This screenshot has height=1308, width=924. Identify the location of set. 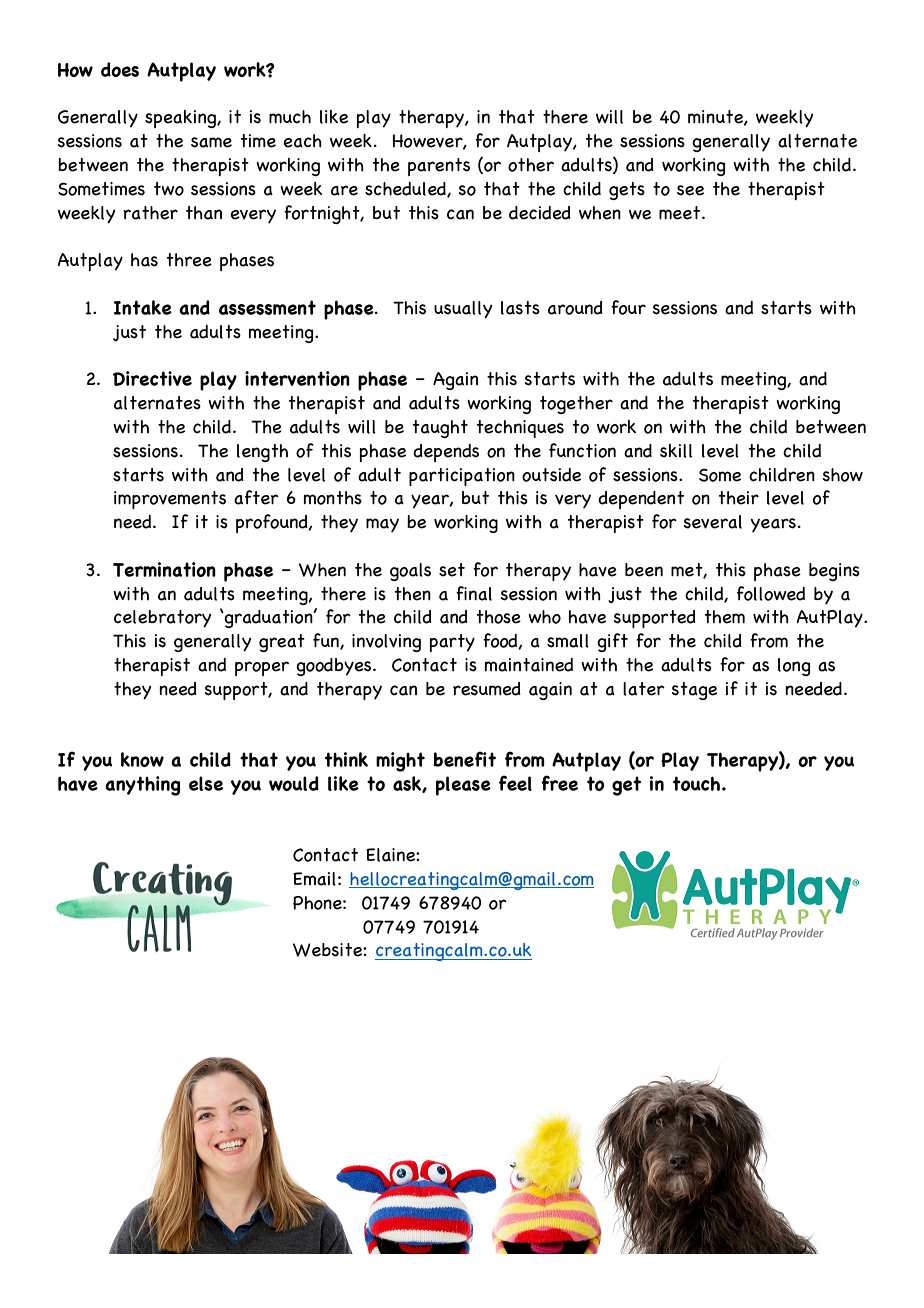
(452, 570).
